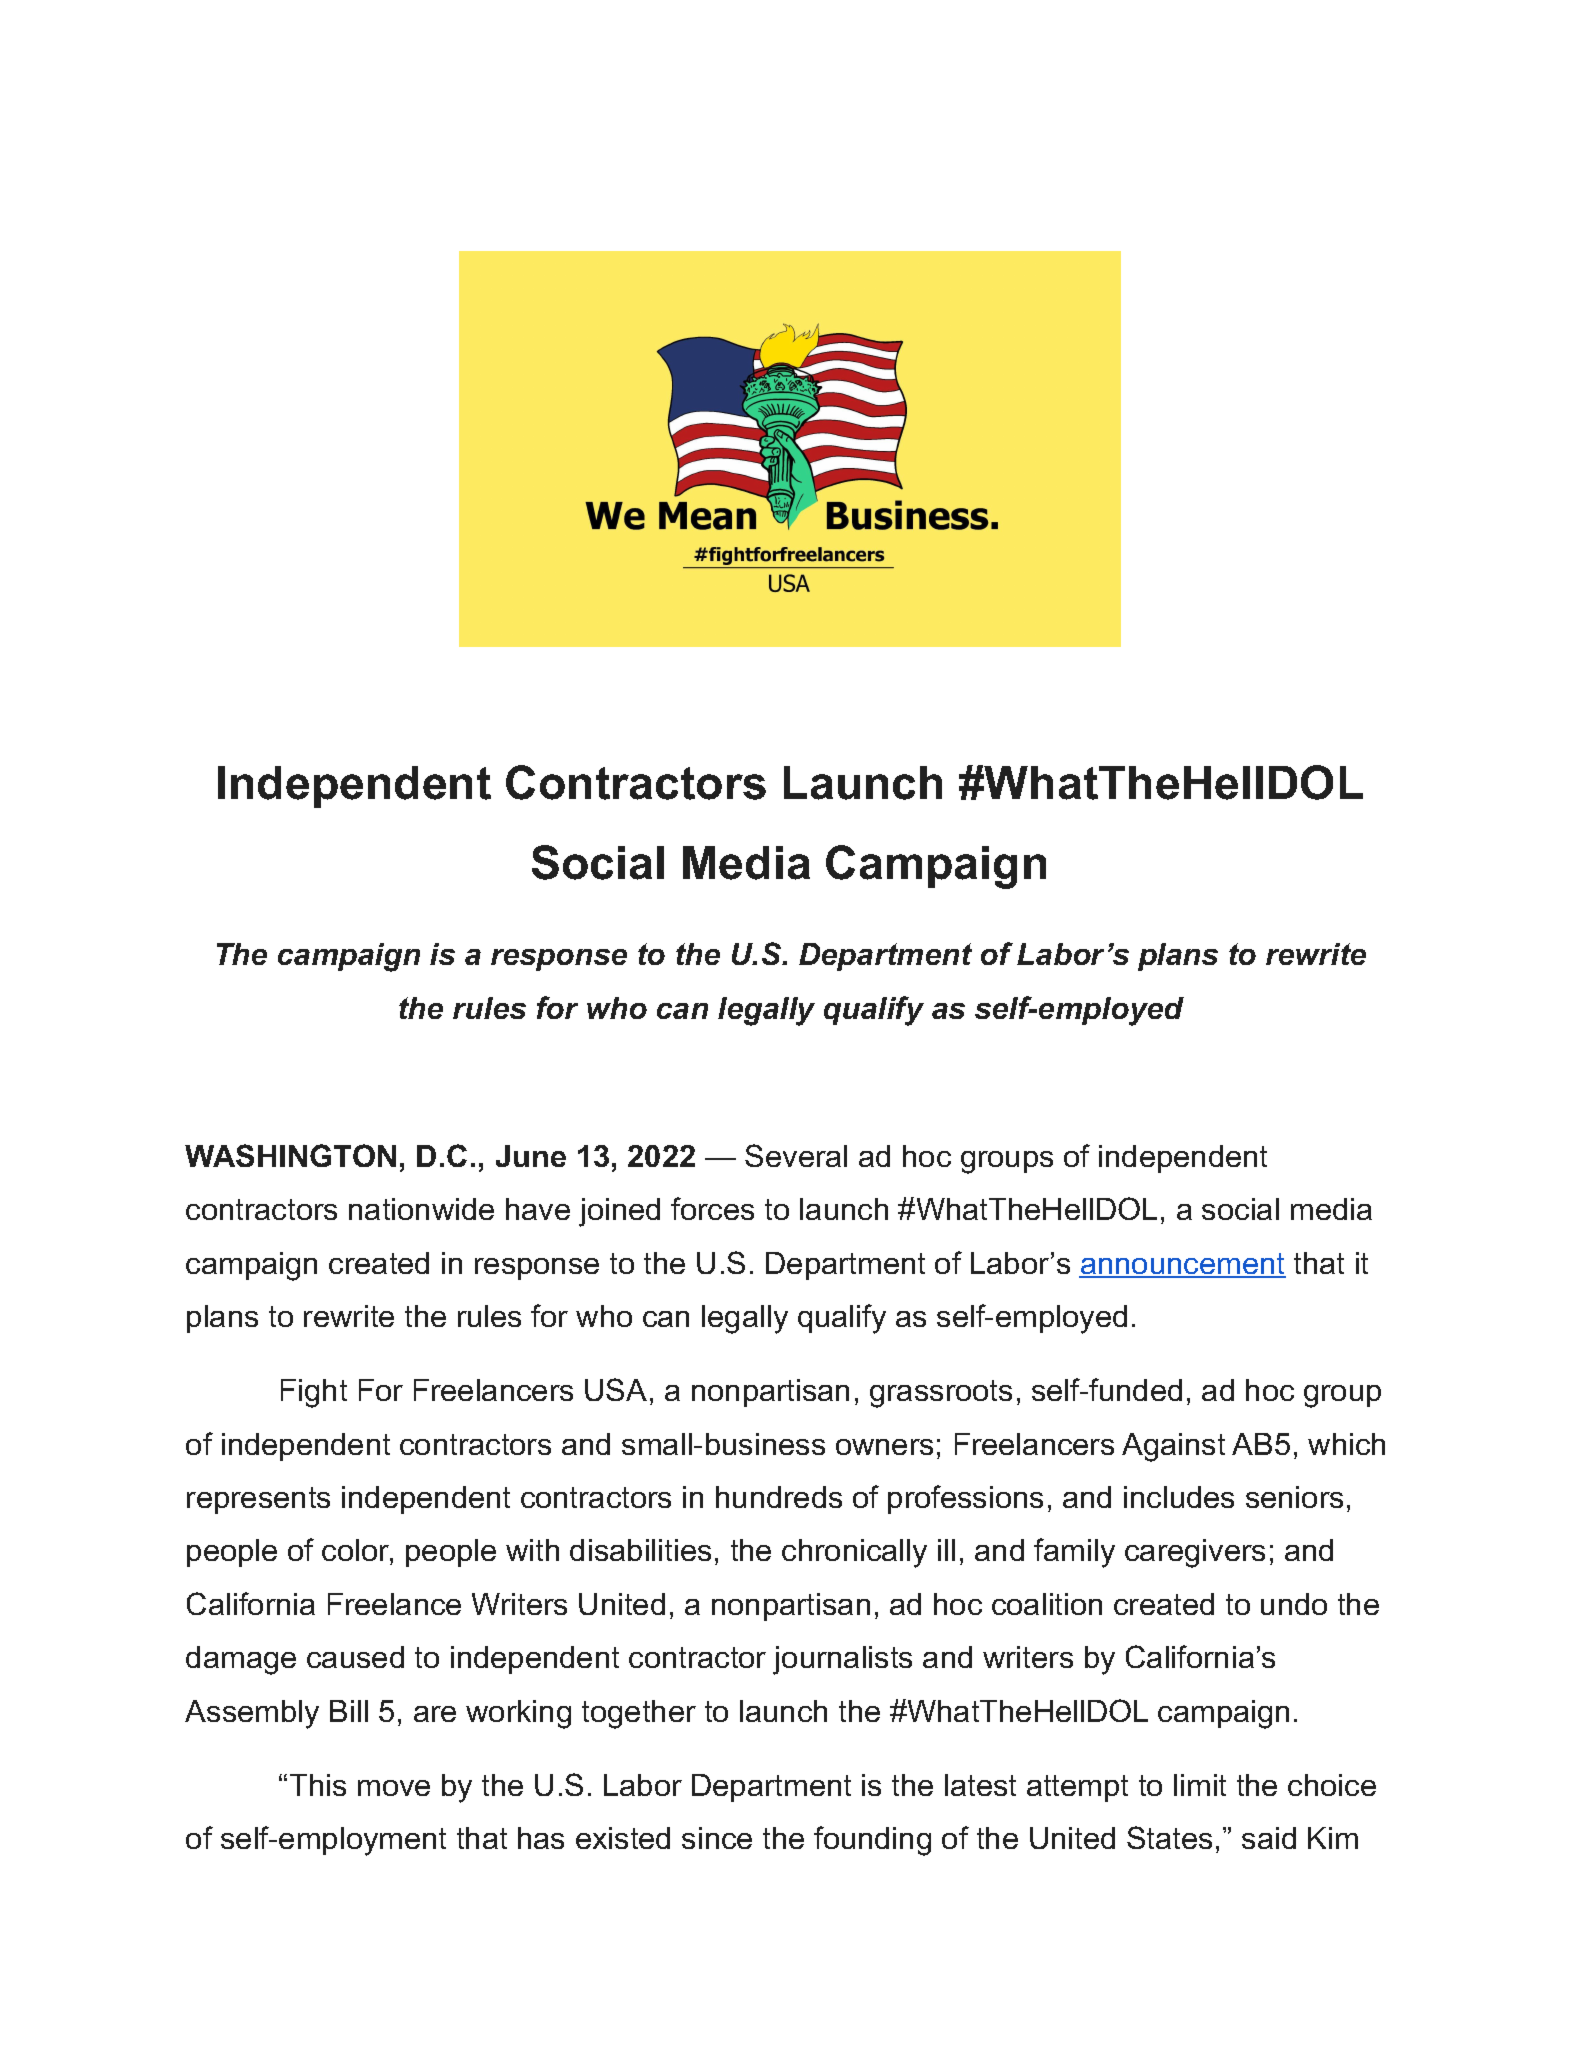  Describe the element at coordinates (842, 1660) in the screenshot. I see `journalists` at that location.
